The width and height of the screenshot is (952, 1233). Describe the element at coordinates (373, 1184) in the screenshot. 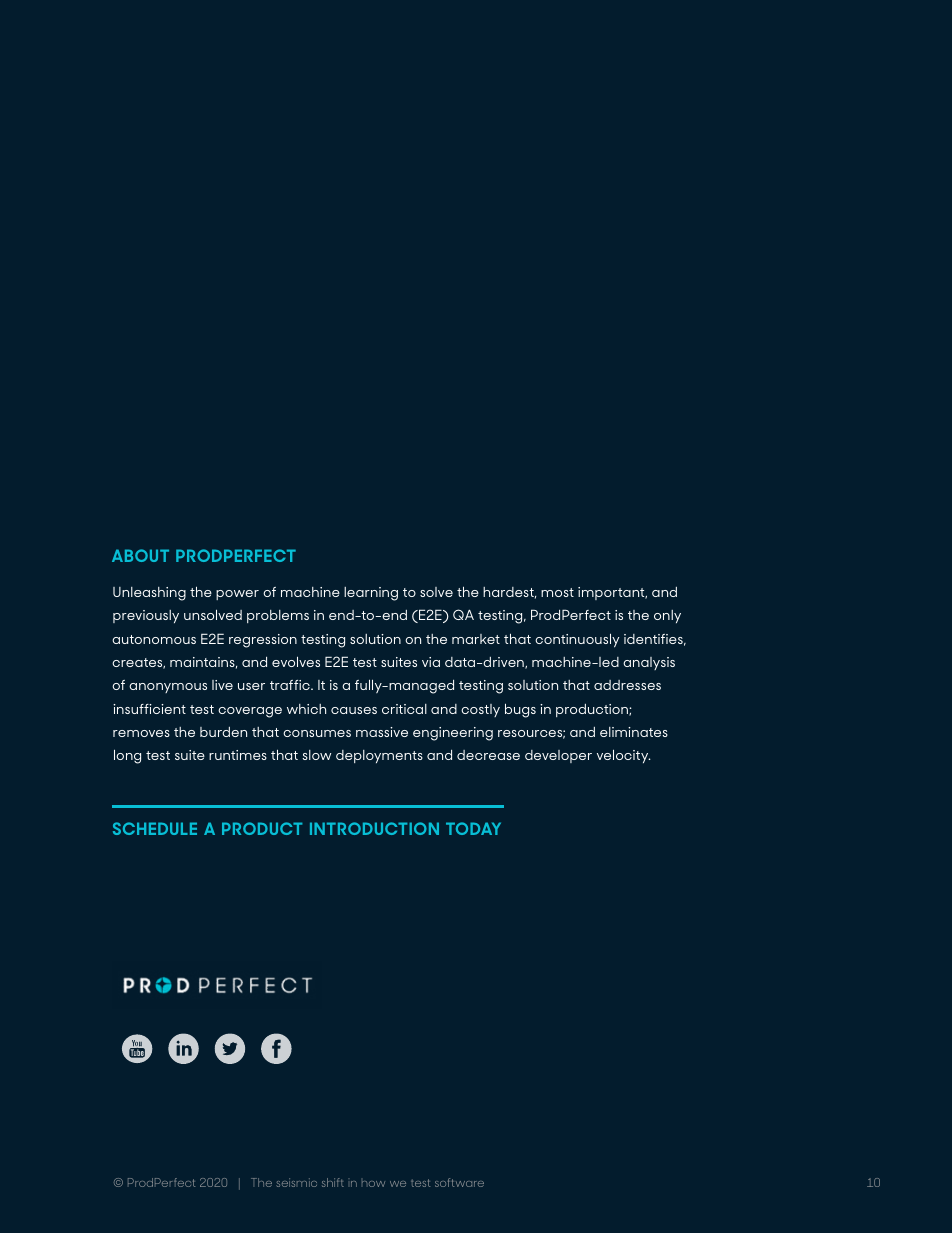

I see `how` at that location.
